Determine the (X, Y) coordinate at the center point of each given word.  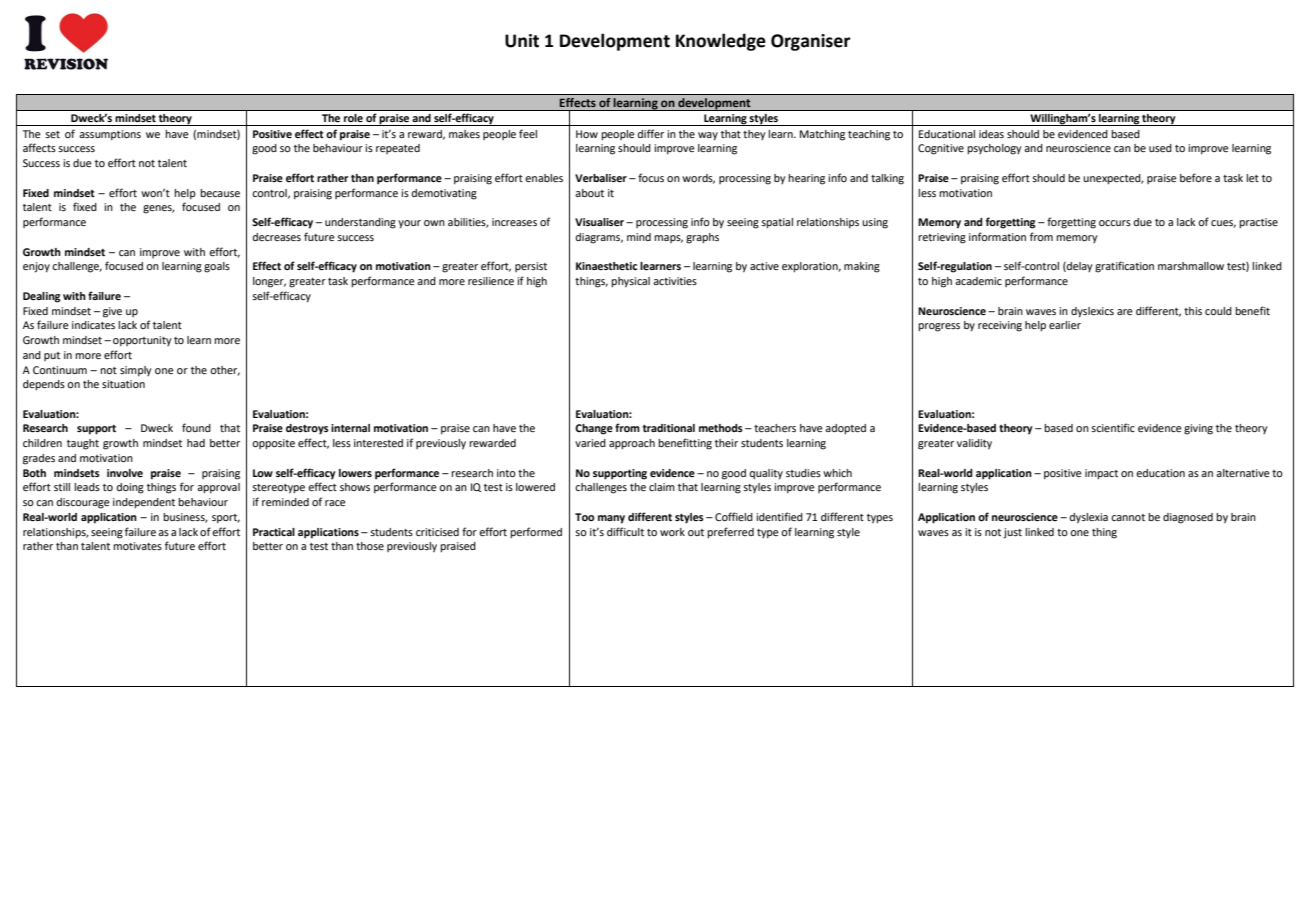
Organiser (811, 42)
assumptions (110, 135)
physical (630, 282)
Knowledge (721, 42)
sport (226, 519)
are (1125, 312)
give (112, 312)
